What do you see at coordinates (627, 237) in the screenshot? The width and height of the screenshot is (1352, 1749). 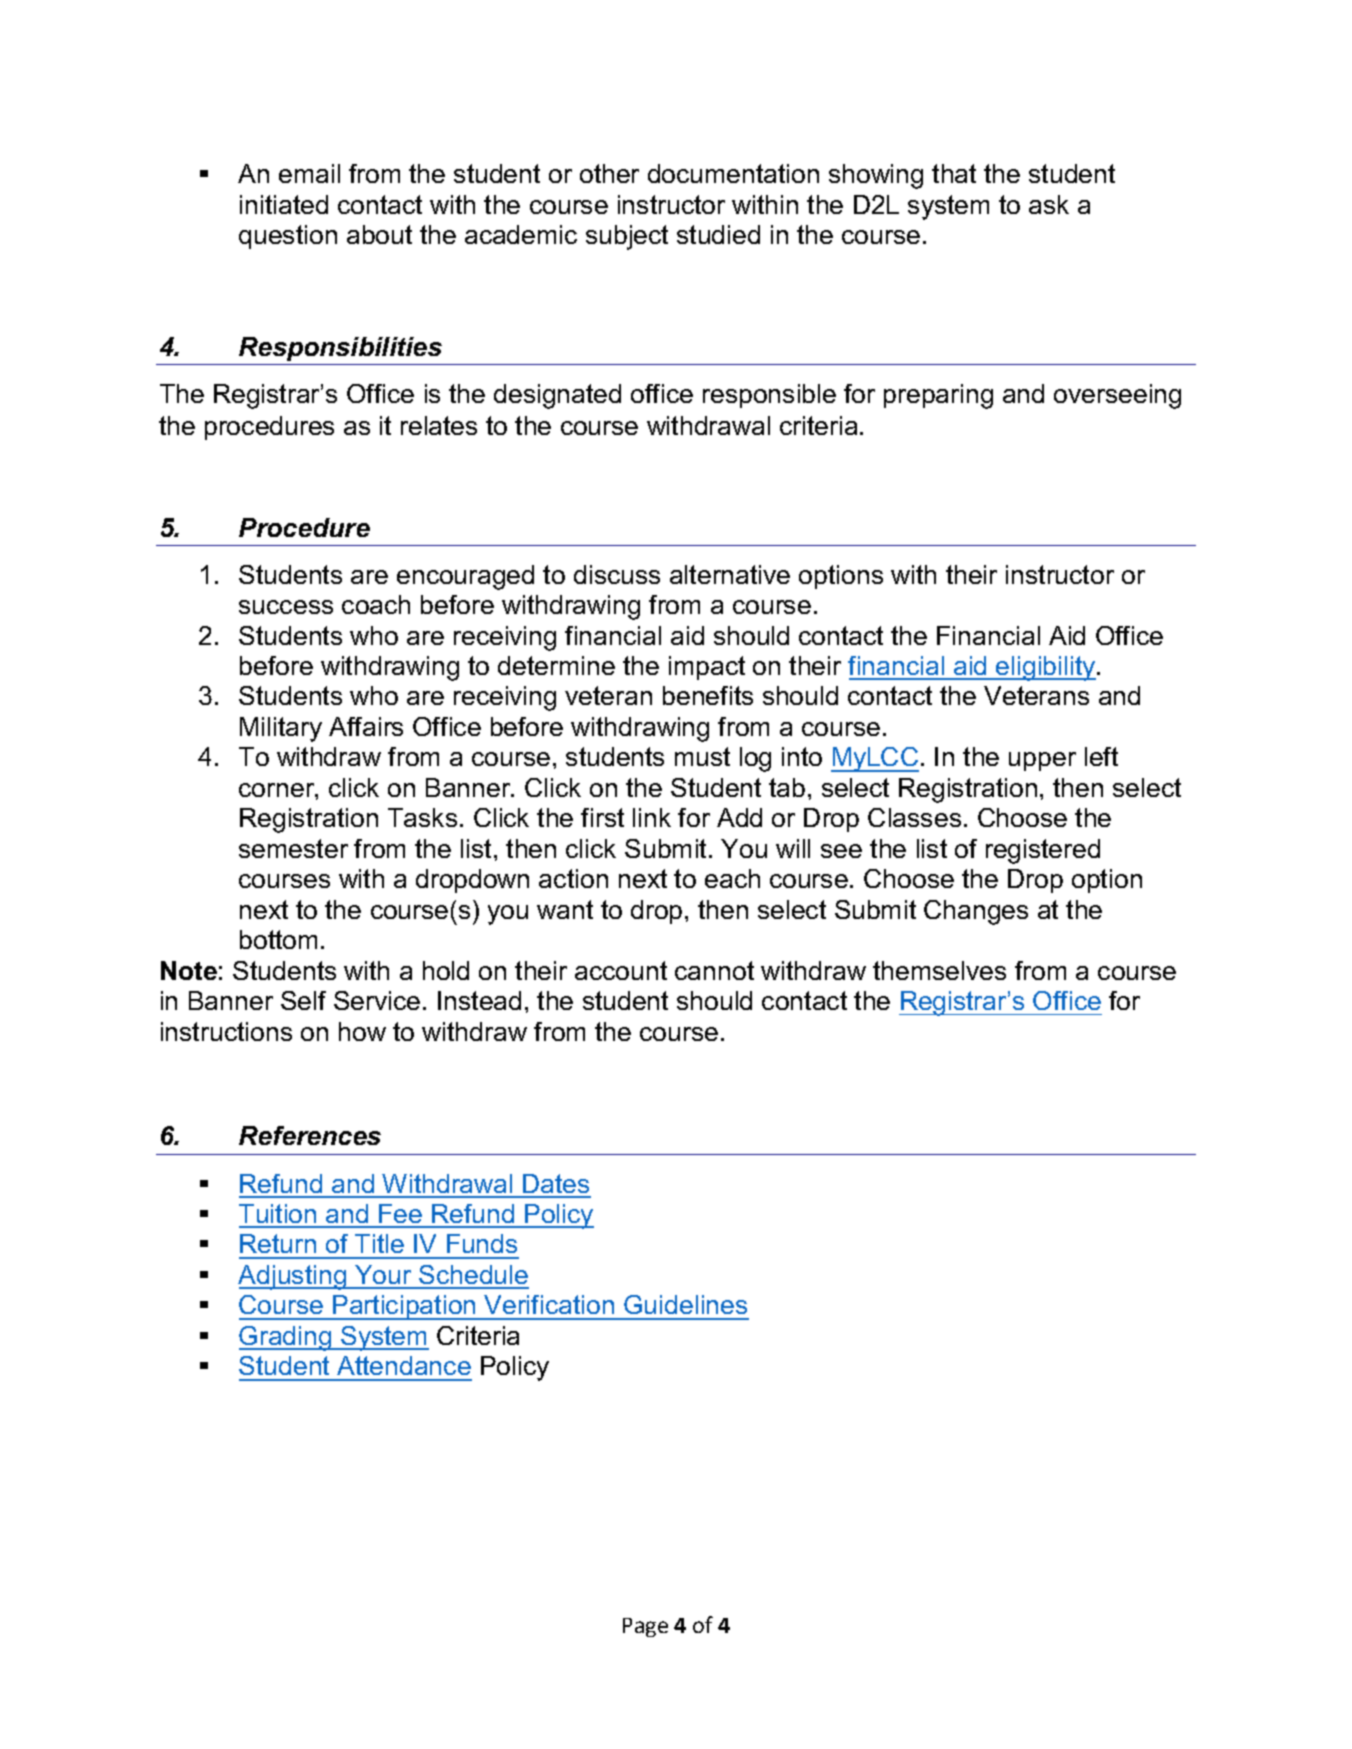 I see `subject` at bounding box center [627, 237].
